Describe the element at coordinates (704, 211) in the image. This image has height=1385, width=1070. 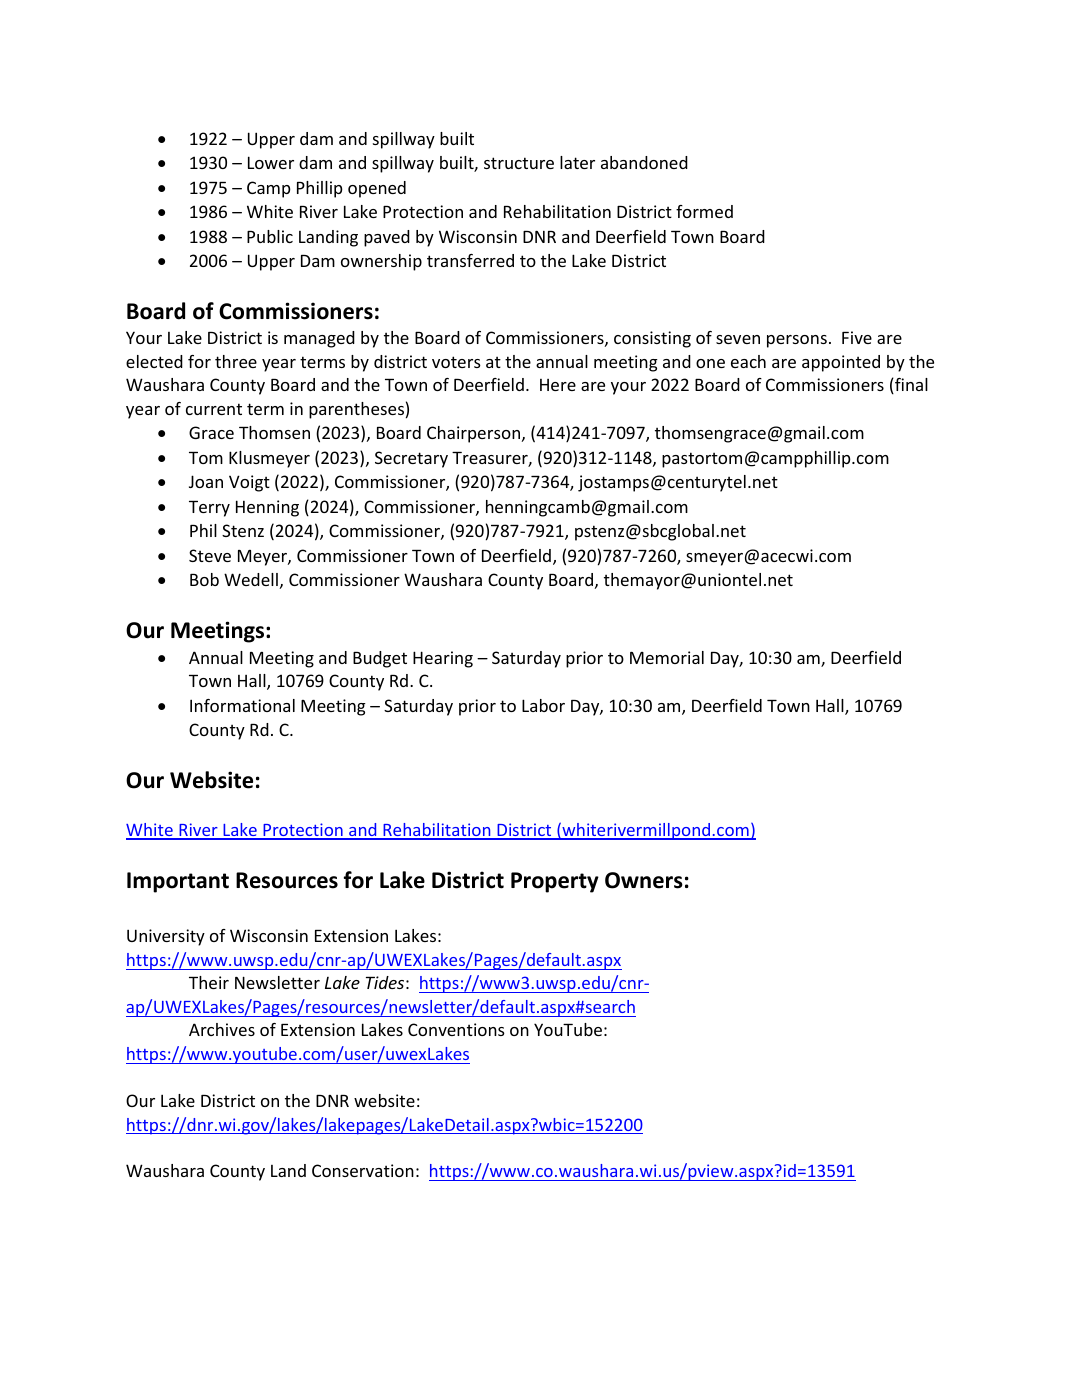
I see `formed` at that location.
